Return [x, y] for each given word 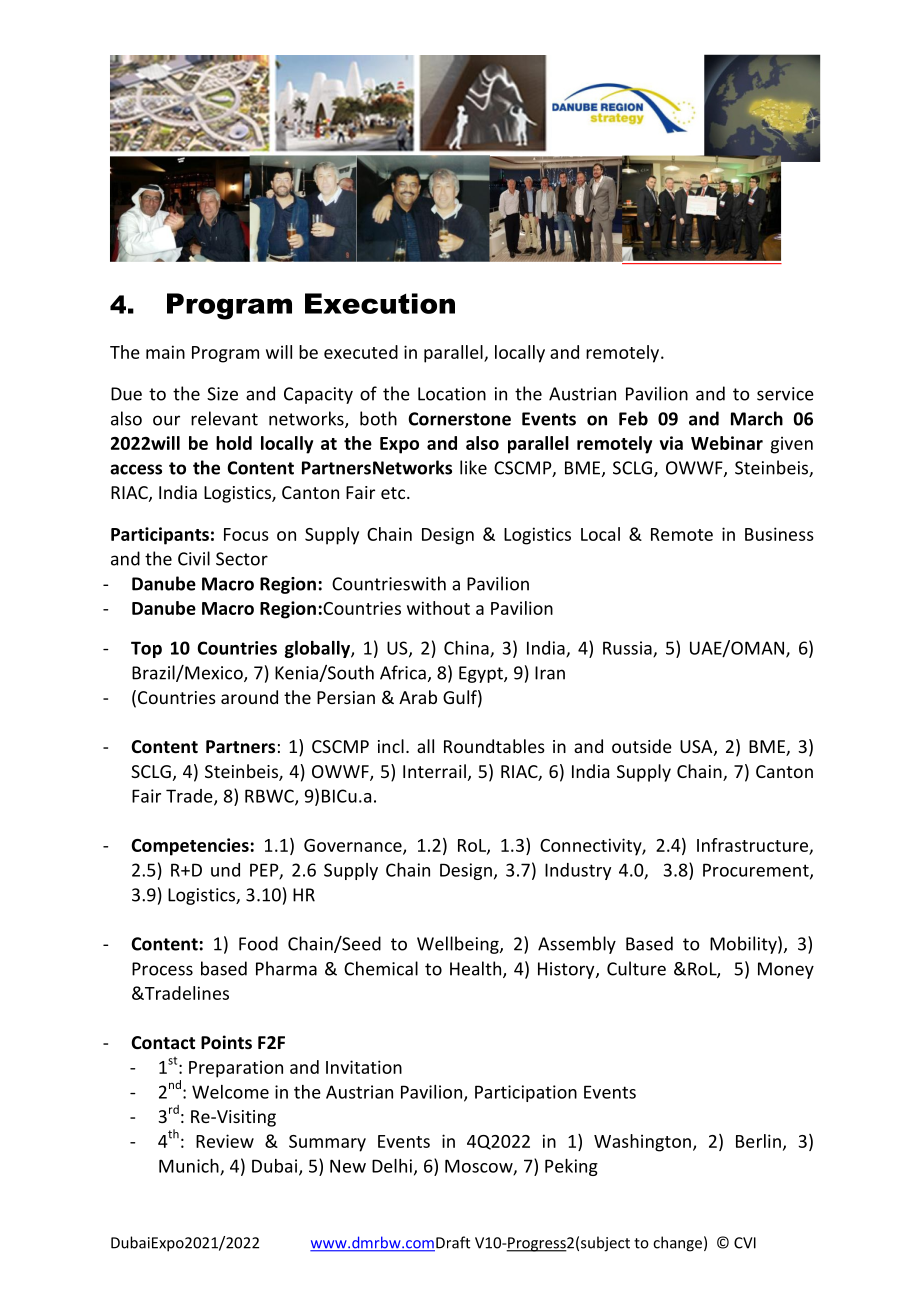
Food [258, 943]
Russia [628, 649]
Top [146, 649]
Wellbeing [459, 945]
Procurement [757, 871]
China [467, 649]
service [785, 394]
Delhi [392, 1166]
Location [452, 394]
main [165, 352]
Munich [190, 1167]
